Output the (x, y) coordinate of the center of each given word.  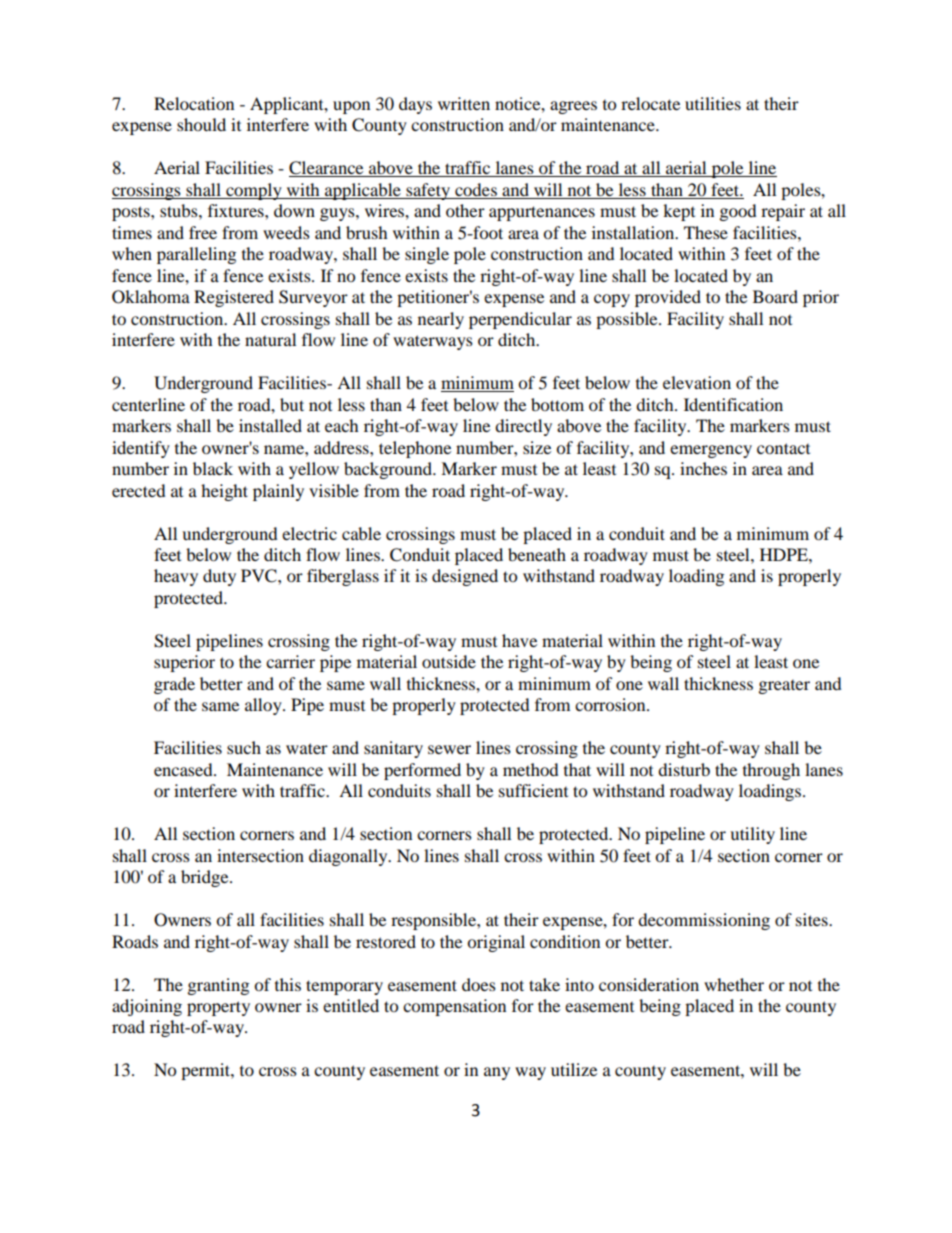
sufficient (533, 790)
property (218, 1008)
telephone (415, 449)
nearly (441, 320)
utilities (713, 103)
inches (703, 468)
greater (784, 687)
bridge (206, 878)
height (224, 492)
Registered (234, 298)
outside (449, 661)
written (464, 103)
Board (775, 296)
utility (752, 835)
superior (184, 663)
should (201, 124)
